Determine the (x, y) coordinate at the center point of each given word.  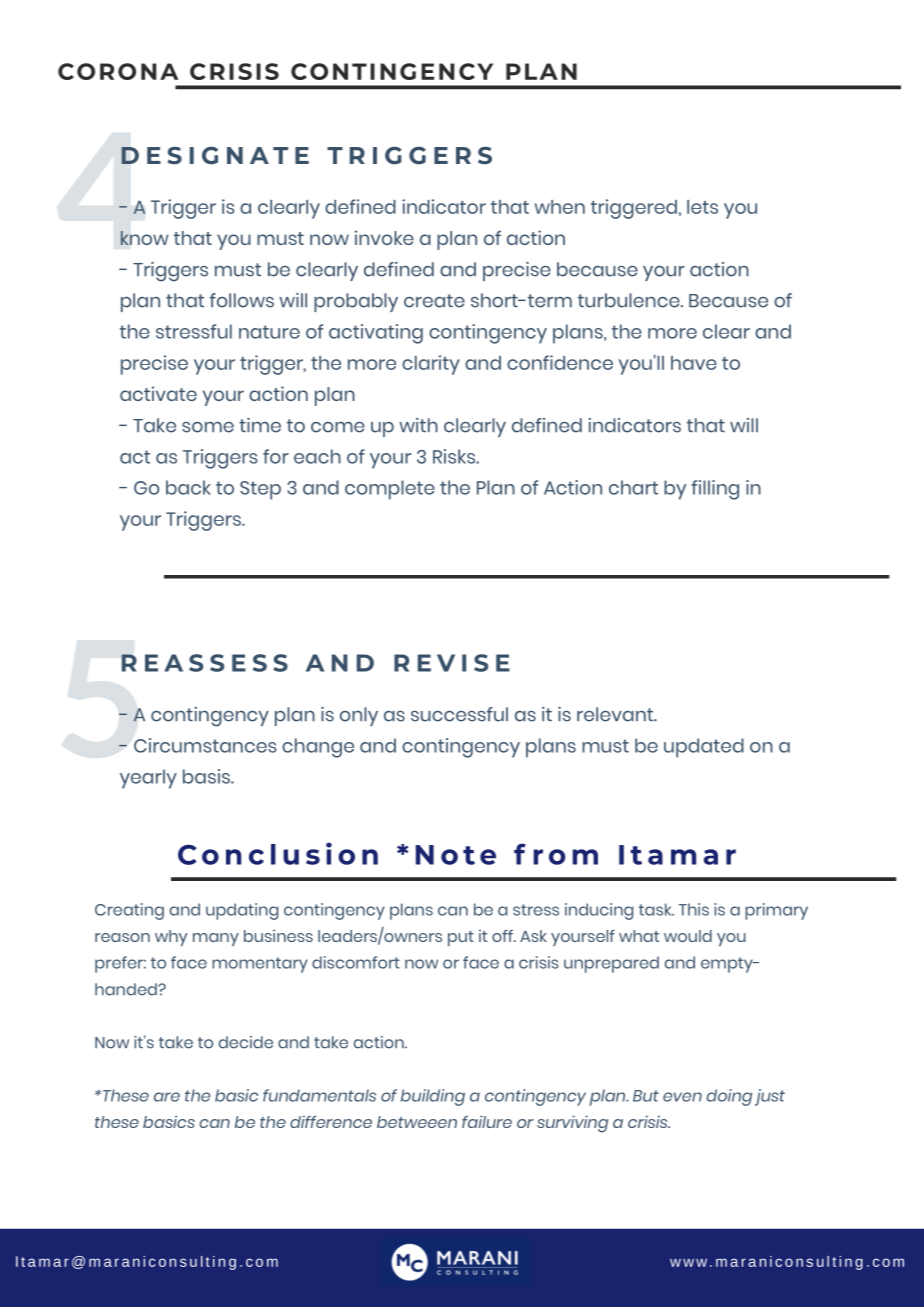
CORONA (118, 71)
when (560, 207)
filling (715, 490)
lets (702, 207)
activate (158, 393)
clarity (431, 365)
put (461, 938)
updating (242, 911)
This (694, 909)
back (188, 487)
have (694, 363)
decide (246, 1042)
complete (390, 490)
